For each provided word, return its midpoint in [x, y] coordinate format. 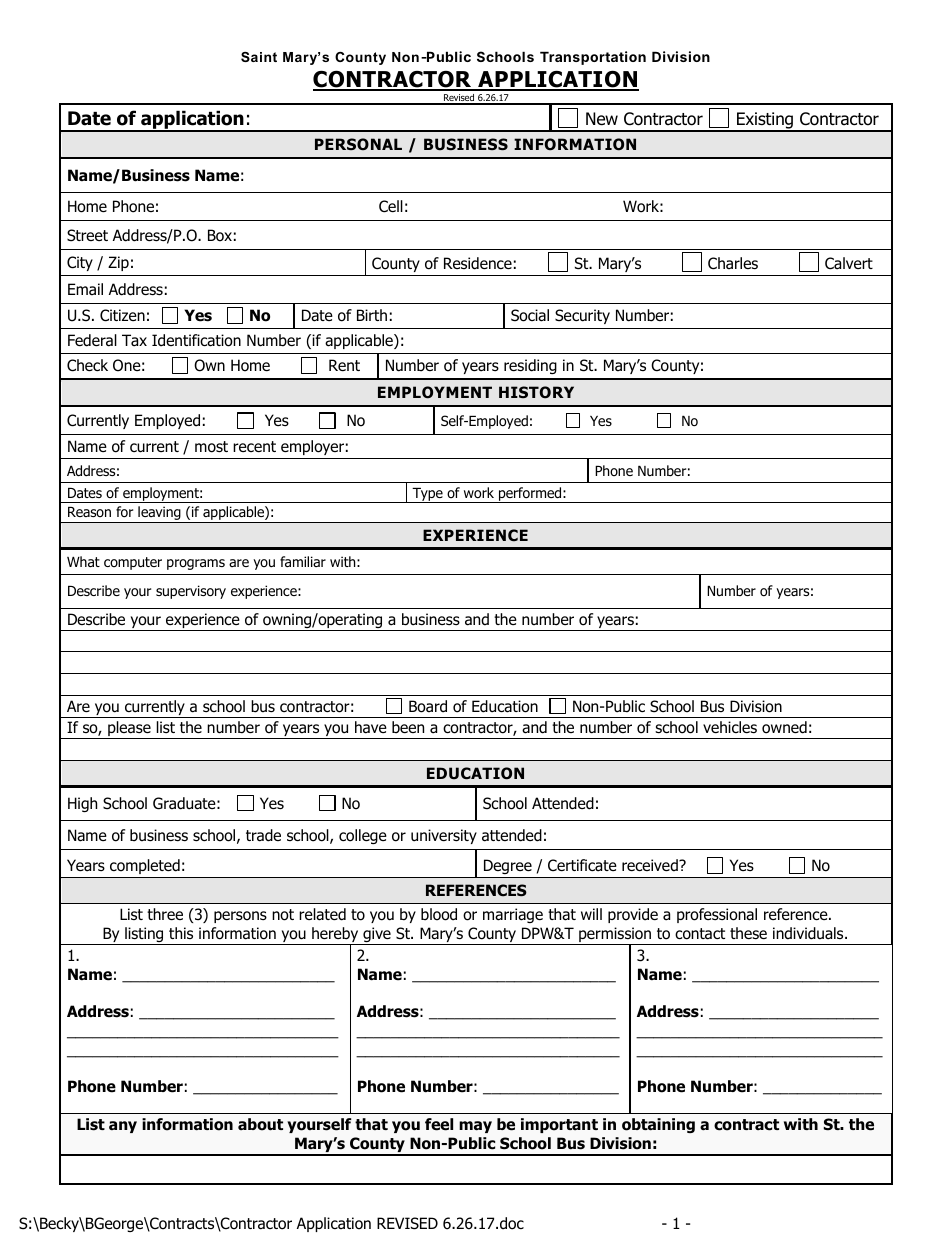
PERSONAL [358, 144]
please [129, 730]
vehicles [730, 727]
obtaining [658, 1125]
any [123, 1127]
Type [427, 495]
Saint [259, 57]
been [408, 727]
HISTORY [536, 392]
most [211, 447]
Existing [765, 121]
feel [439, 1124]
